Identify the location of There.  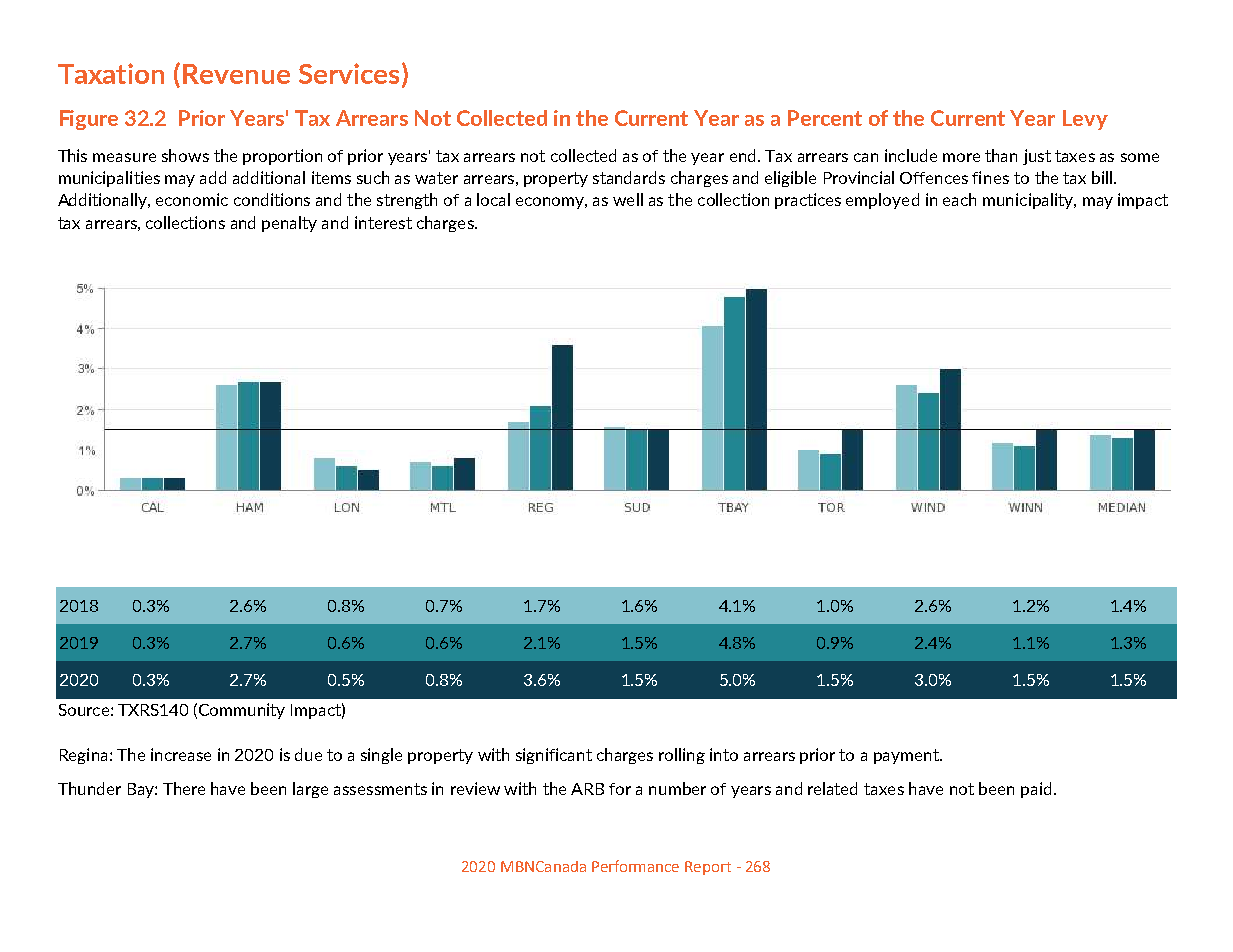
(184, 788).
